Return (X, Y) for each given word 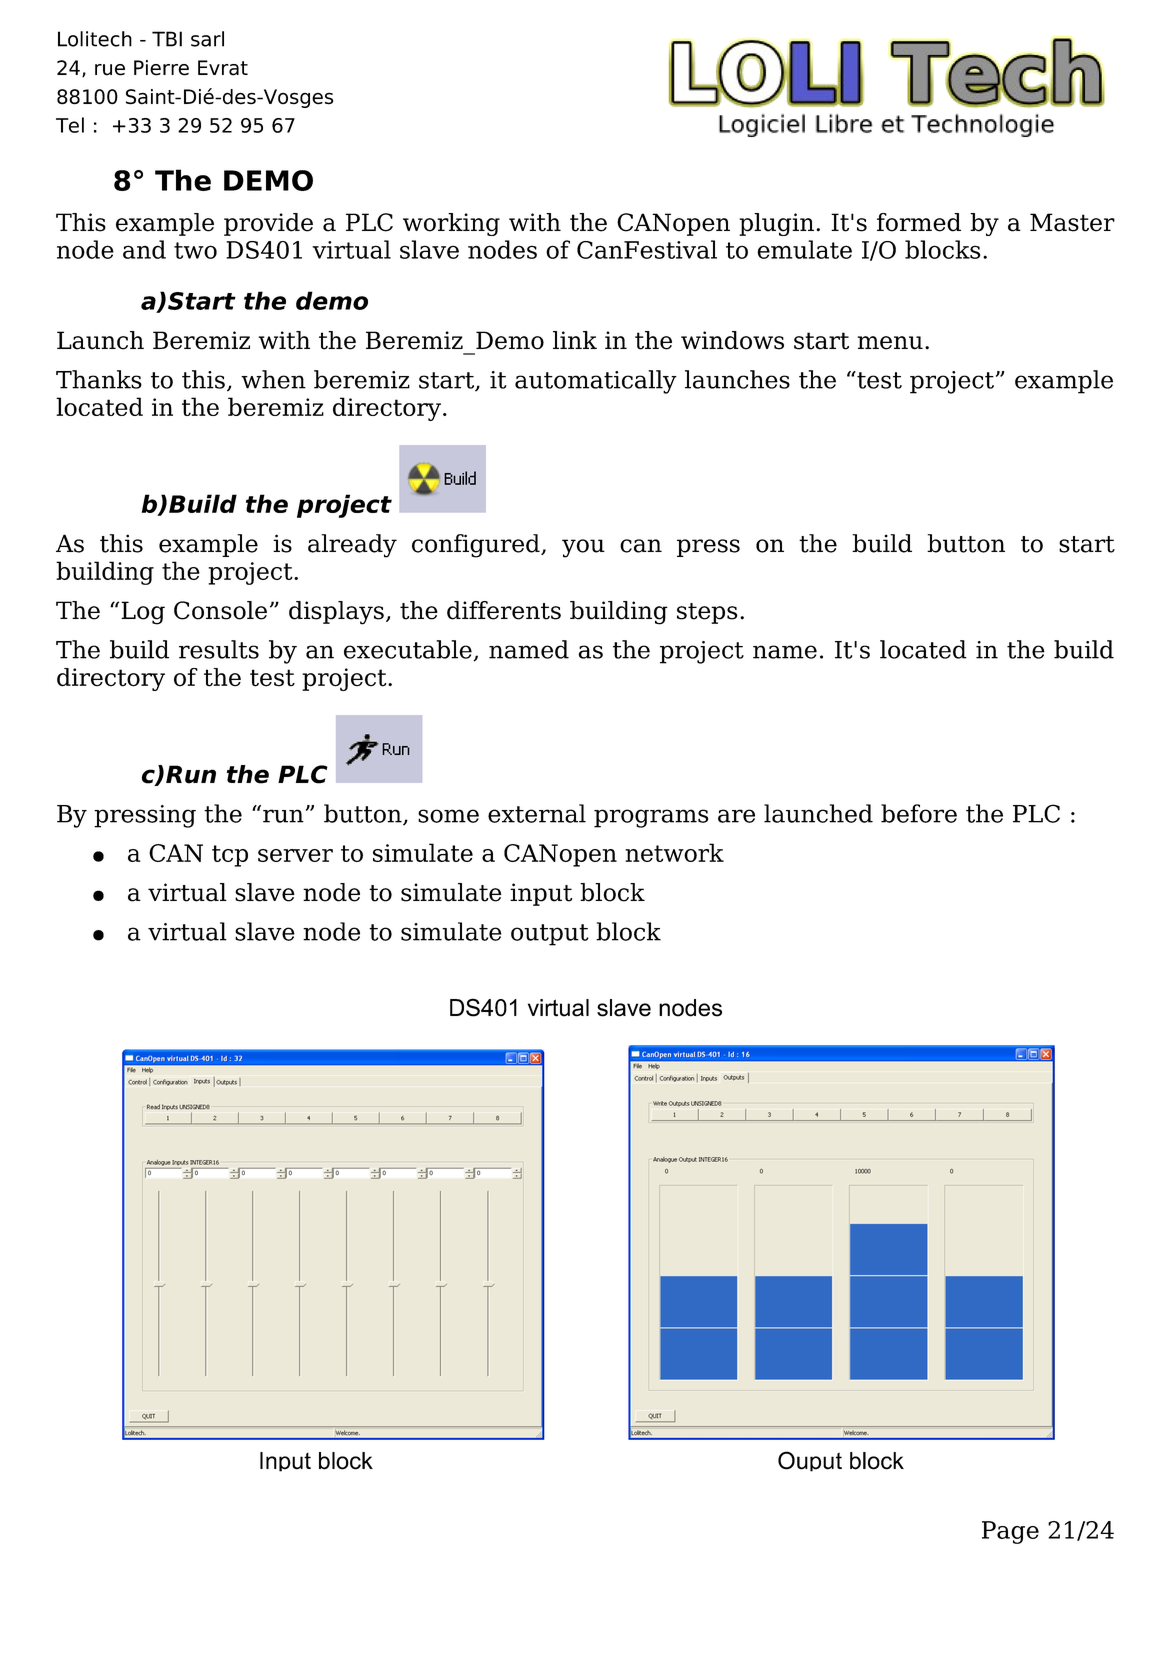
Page (1010, 1532)
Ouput (810, 1461)
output (550, 935)
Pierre (161, 68)
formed (919, 222)
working (451, 224)
